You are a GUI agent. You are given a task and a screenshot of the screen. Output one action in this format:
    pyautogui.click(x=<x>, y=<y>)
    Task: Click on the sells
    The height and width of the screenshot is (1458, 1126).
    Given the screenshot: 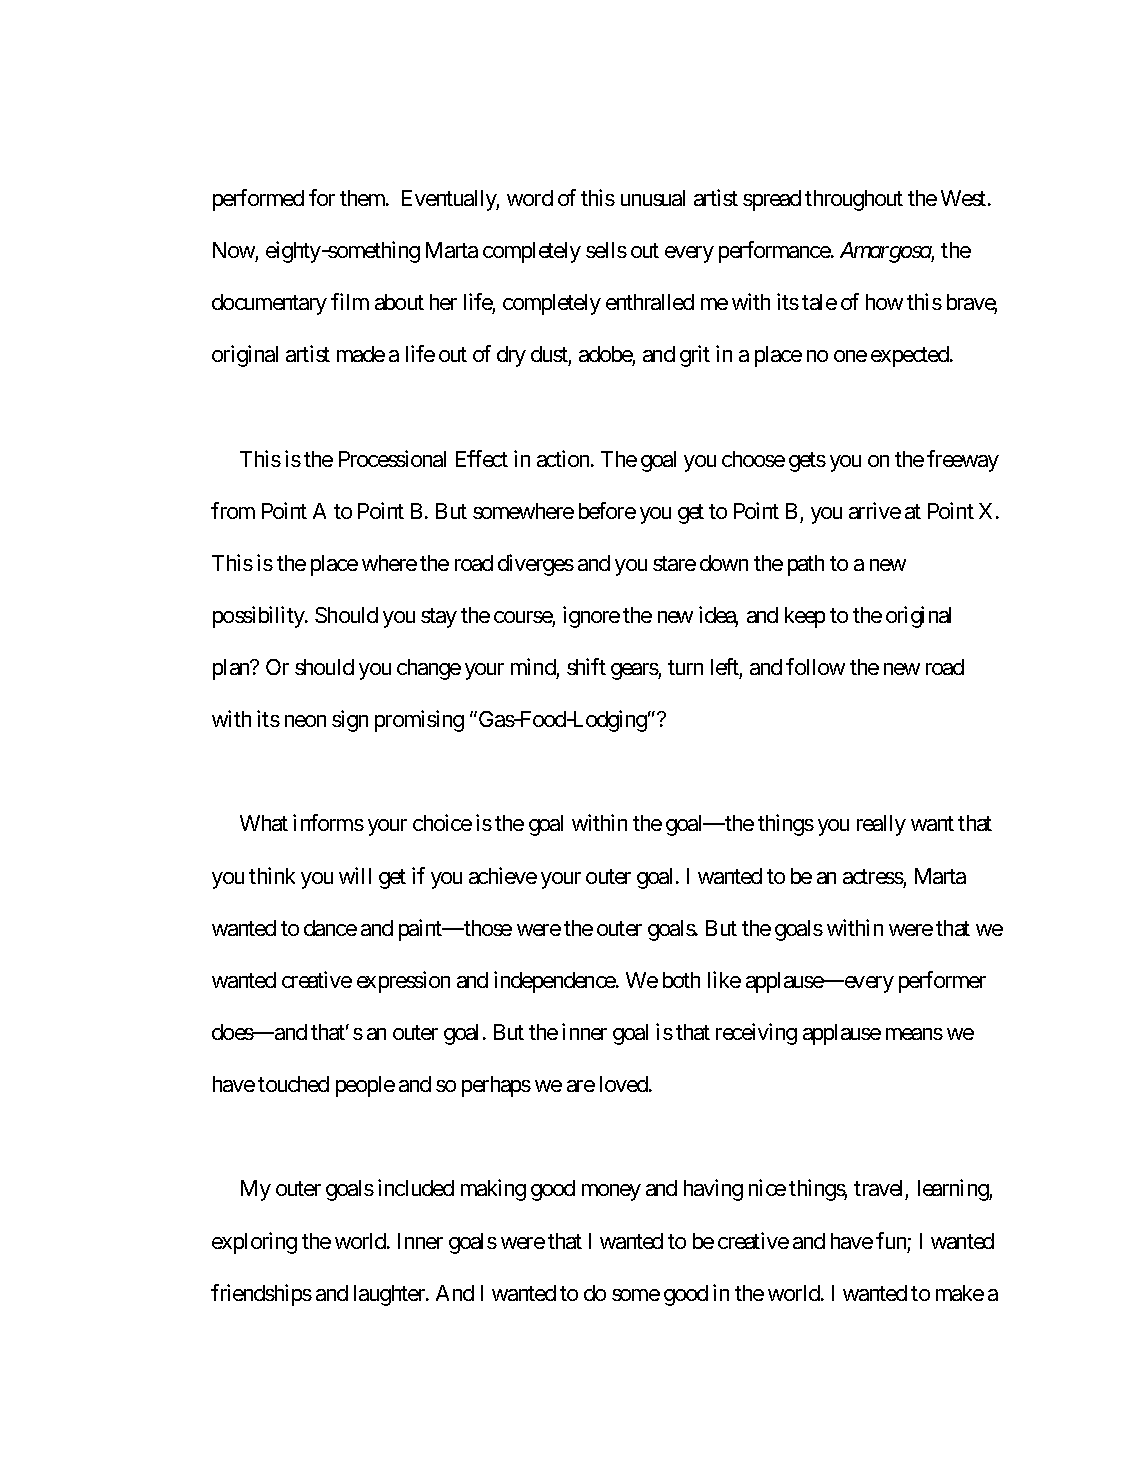 What is the action you would take?
    pyautogui.click(x=606, y=250)
